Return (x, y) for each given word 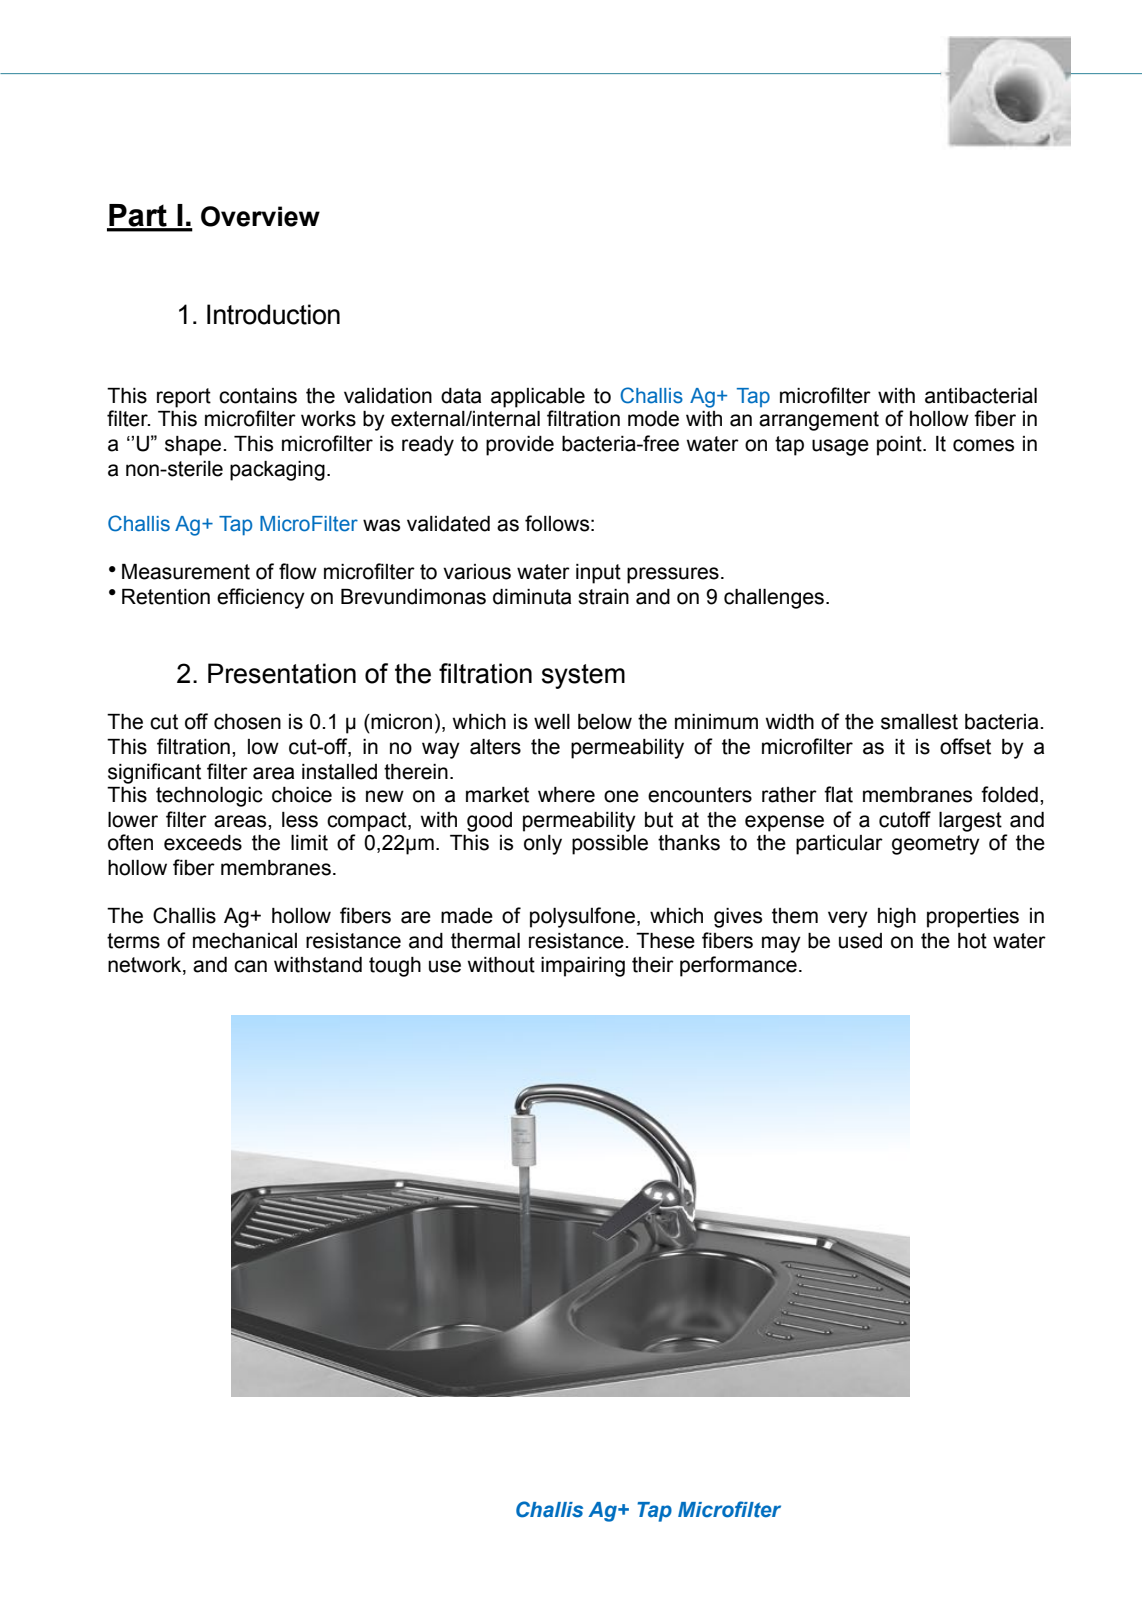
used (860, 941)
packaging (277, 471)
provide (520, 446)
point (900, 446)
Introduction (273, 314)
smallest (919, 722)
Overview (260, 216)
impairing (583, 967)
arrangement (819, 421)
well (552, 722)
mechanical (245, 941)
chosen (247, 722)
